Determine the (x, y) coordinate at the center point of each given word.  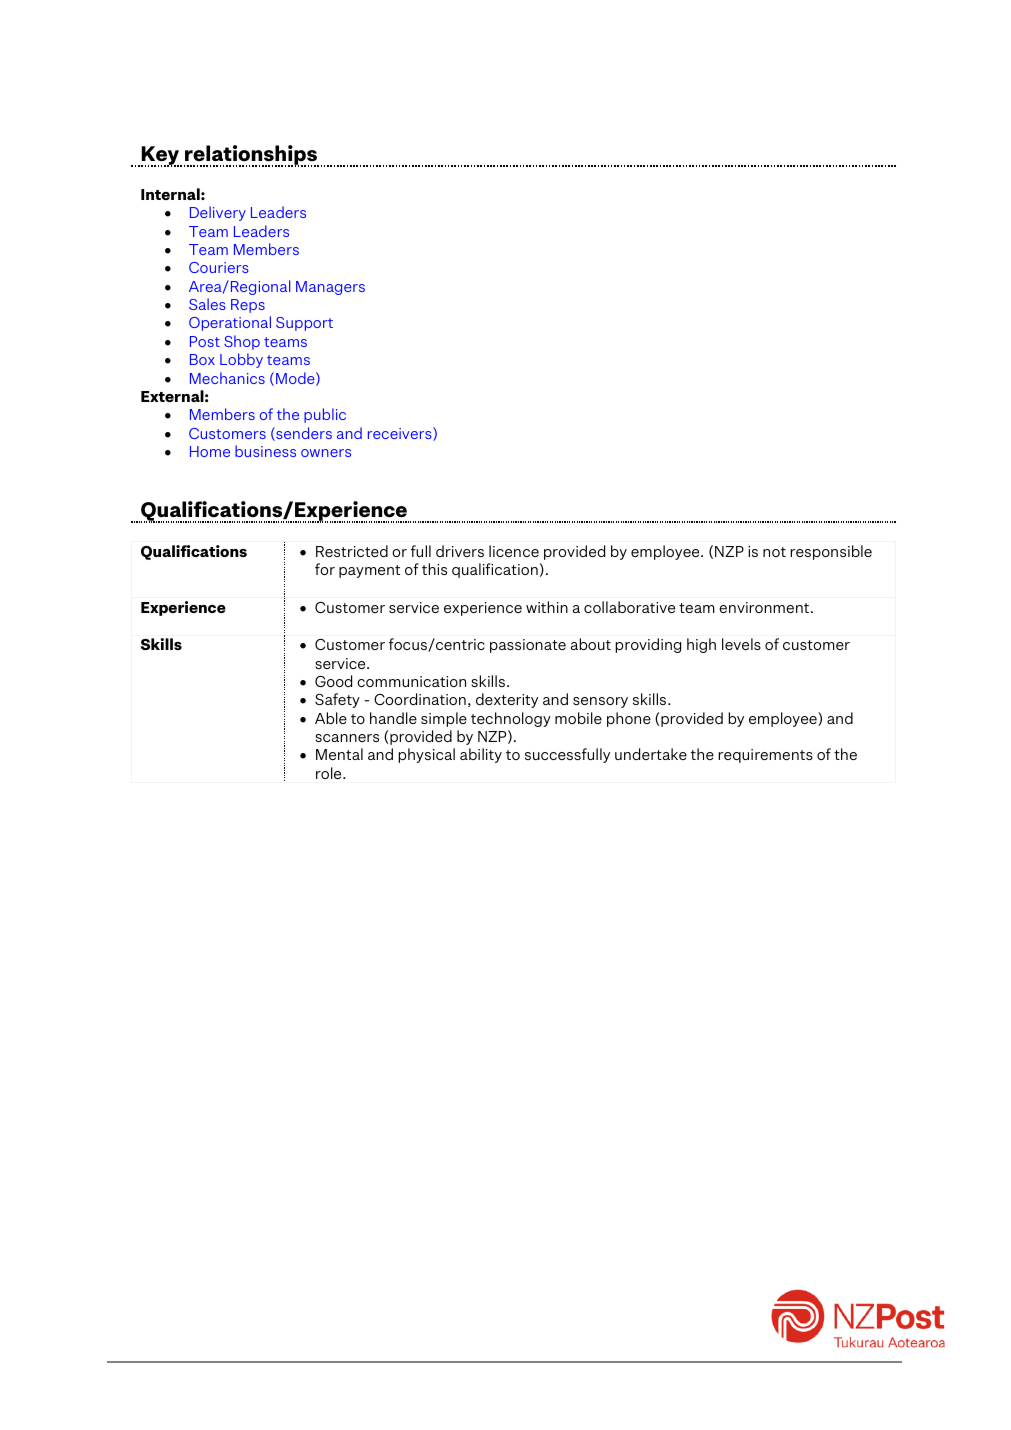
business (265, 451)
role (330, 773)
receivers (401, 434)
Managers (330, 288)
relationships (251, 156)
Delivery (218, 213)
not (774, 552)
